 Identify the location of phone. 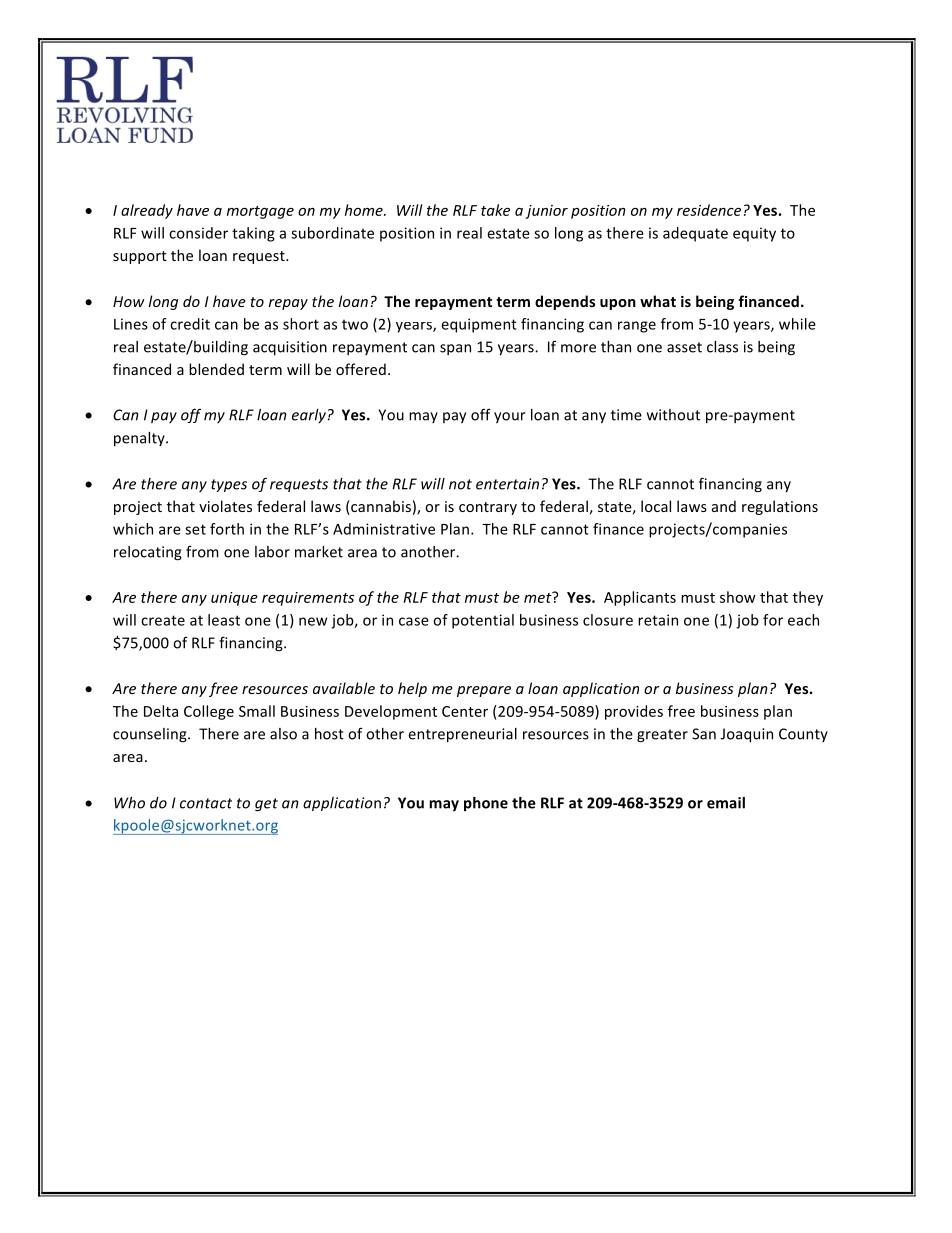
(486, 804).
